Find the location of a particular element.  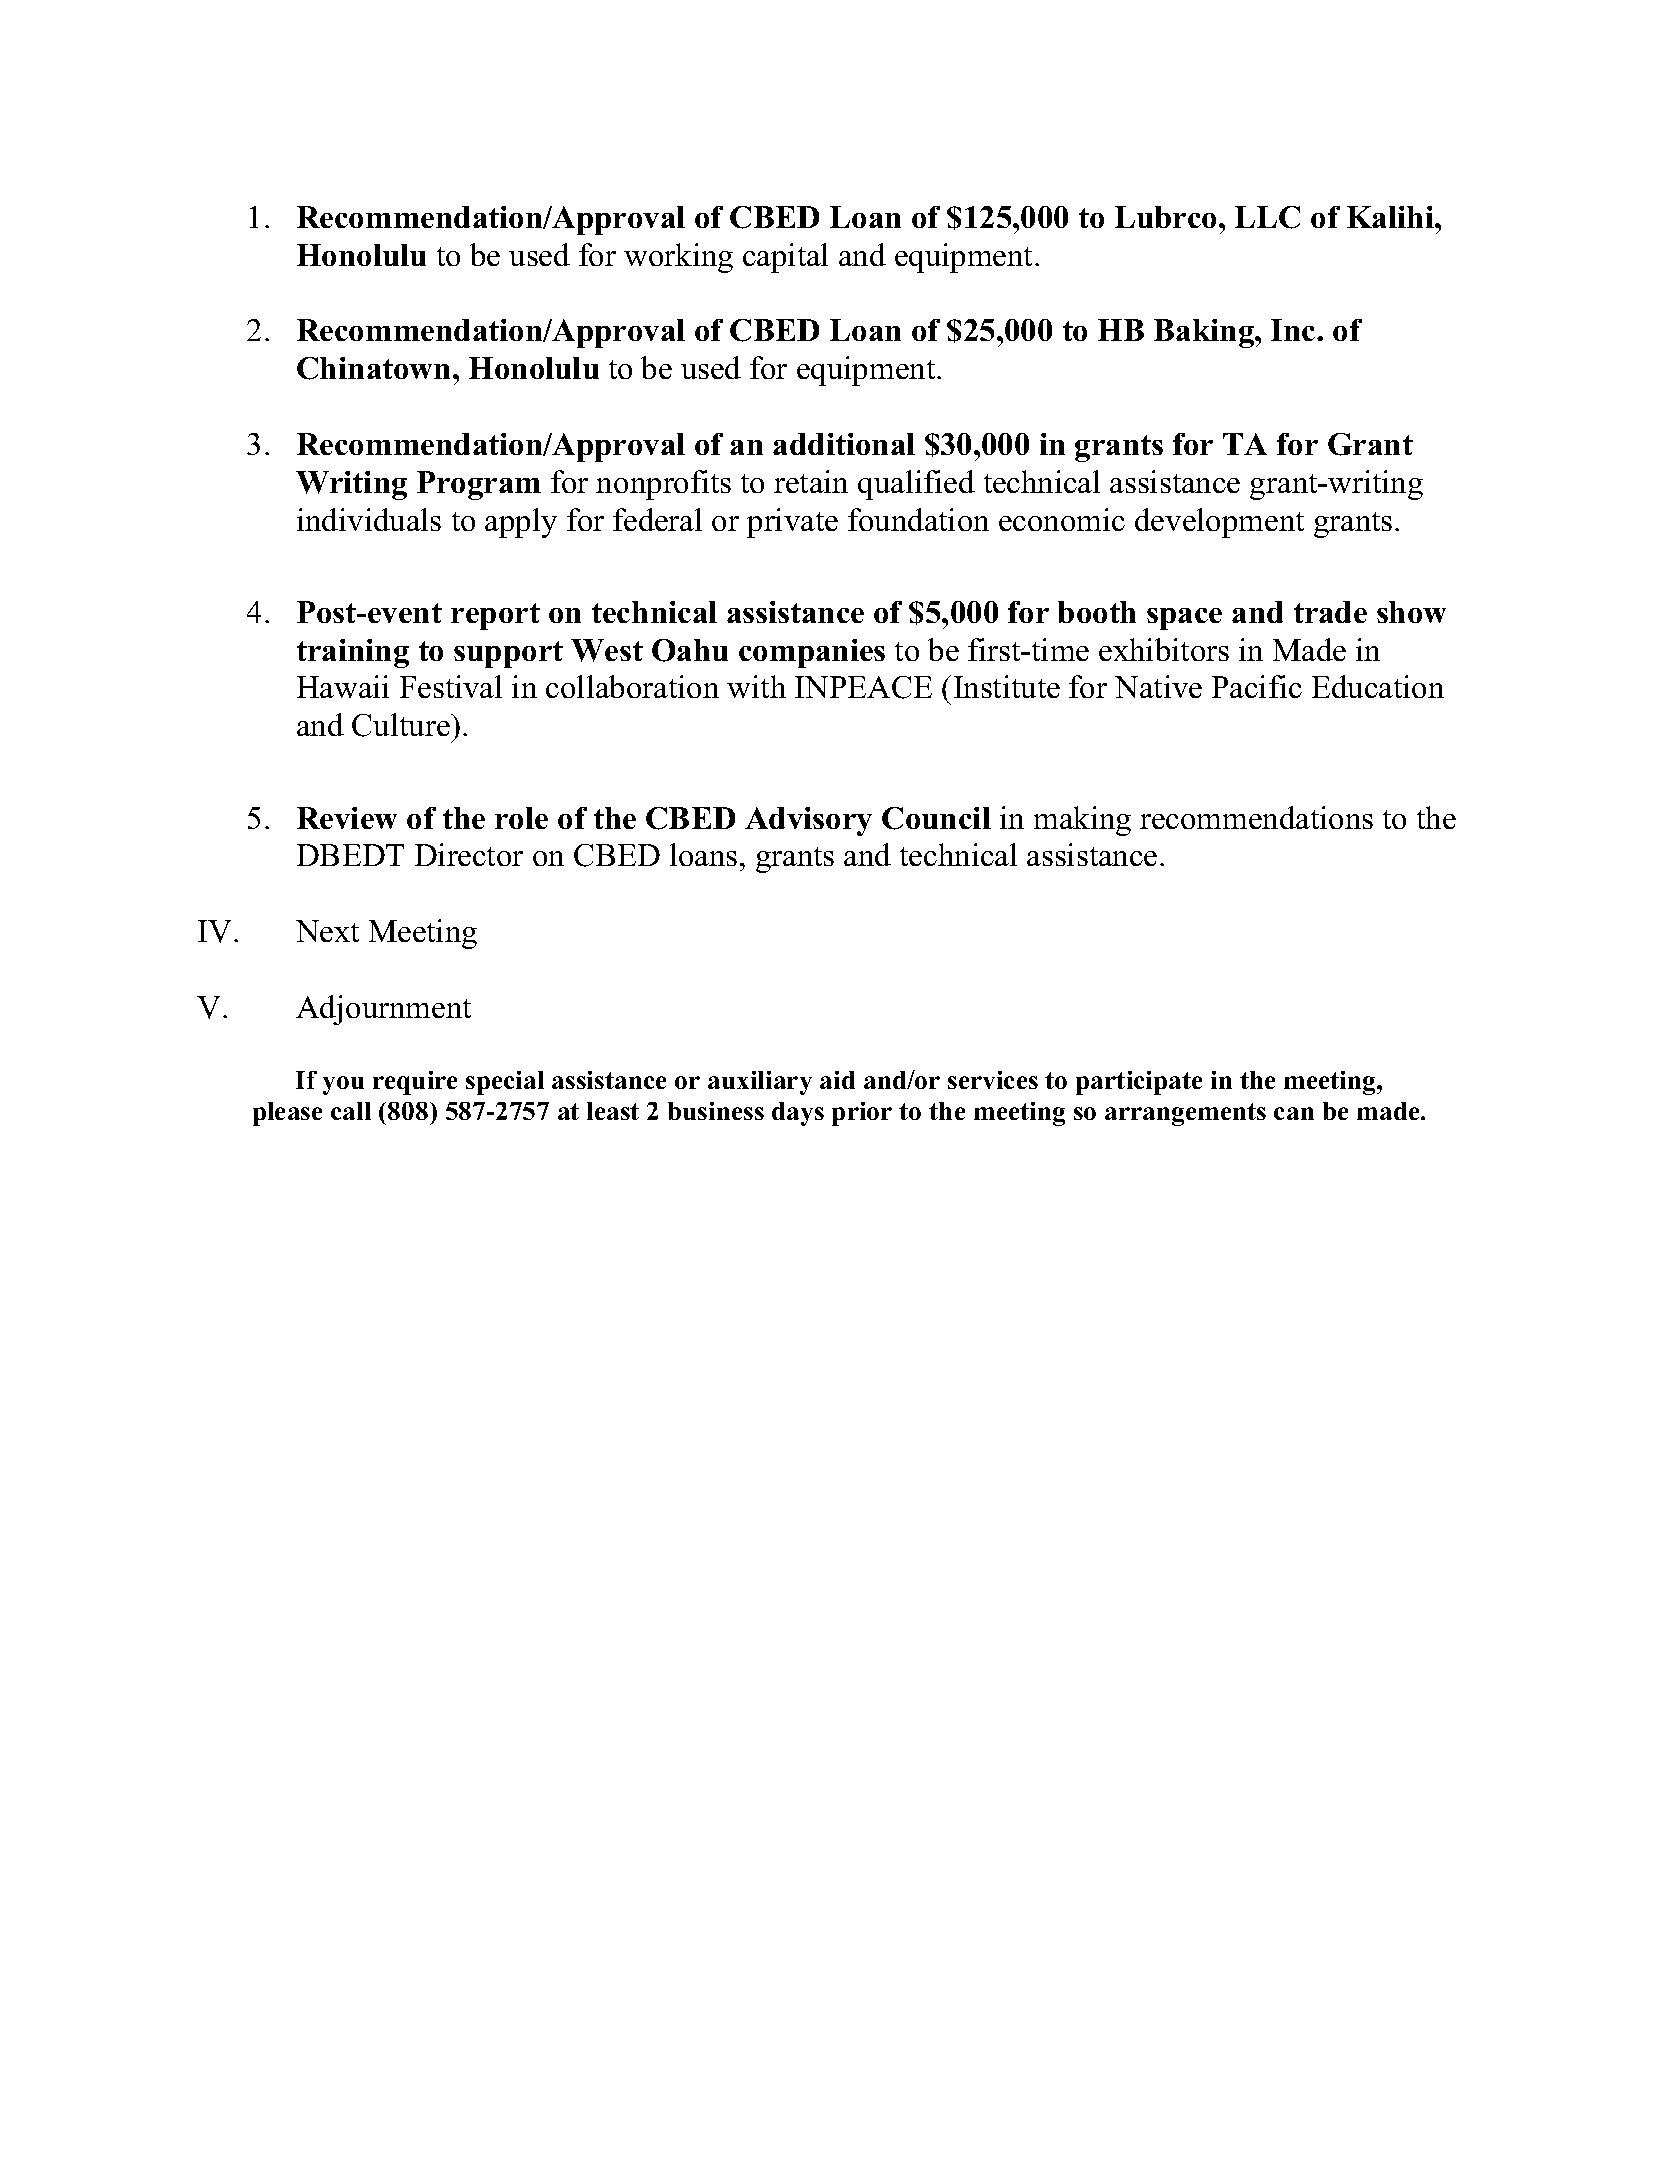

companies is located at coordinates (812, 653).
